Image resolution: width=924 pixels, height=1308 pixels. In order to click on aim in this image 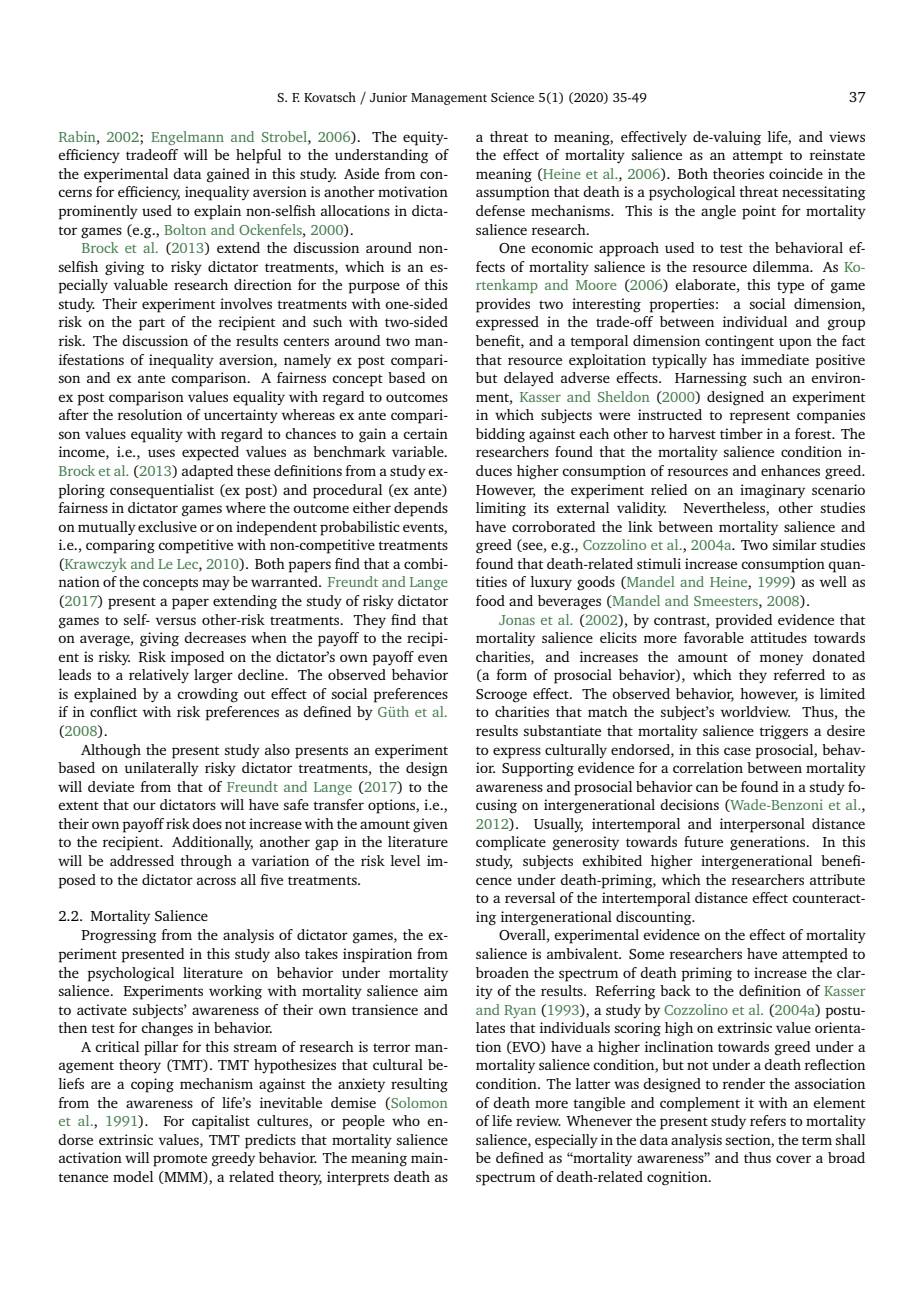, I will do `click(436, 990)`.
